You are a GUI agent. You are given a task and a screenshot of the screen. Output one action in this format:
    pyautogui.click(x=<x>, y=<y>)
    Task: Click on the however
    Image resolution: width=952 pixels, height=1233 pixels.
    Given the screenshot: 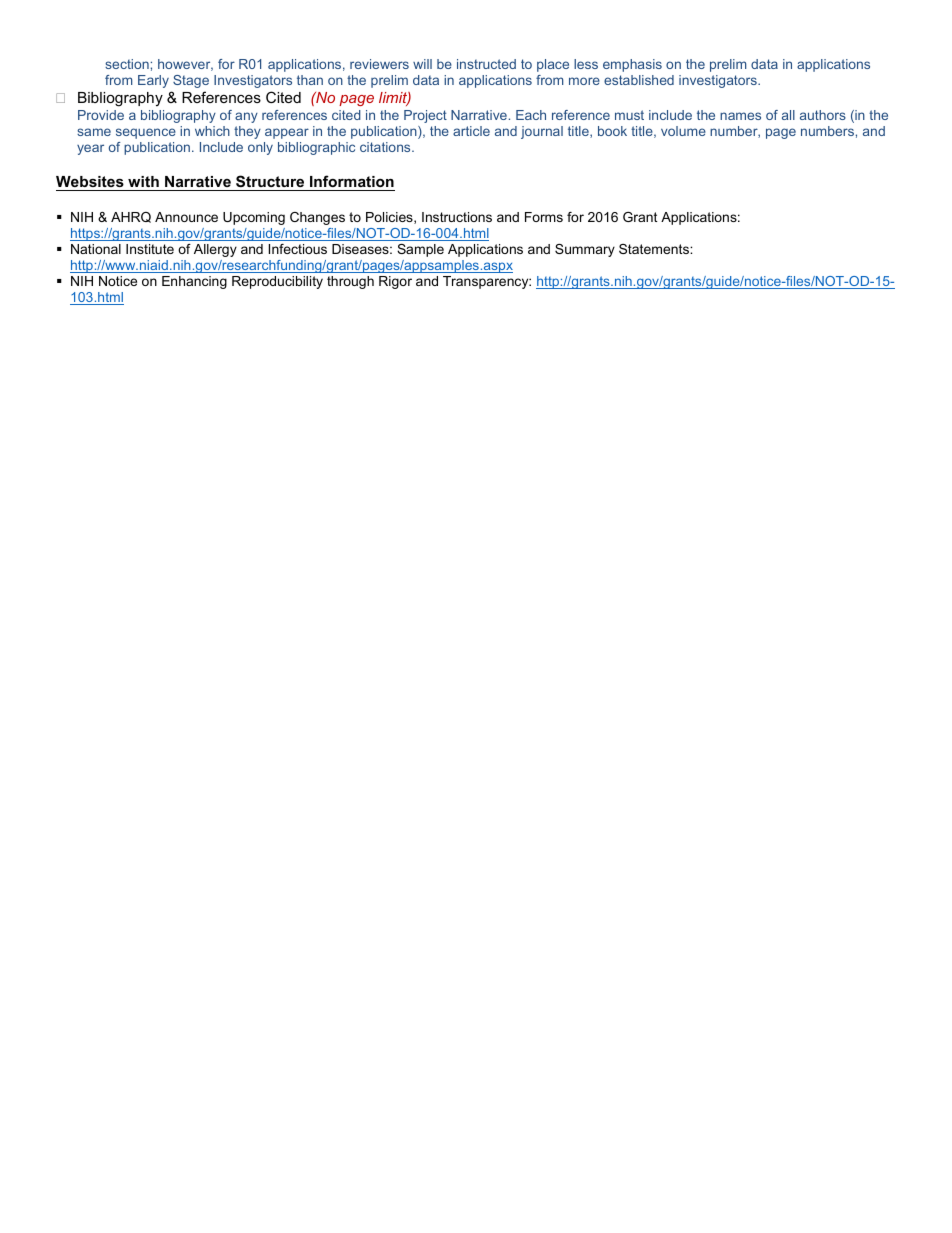 What is the action you would take?
    pyautogui.click(x=185, y=65)
